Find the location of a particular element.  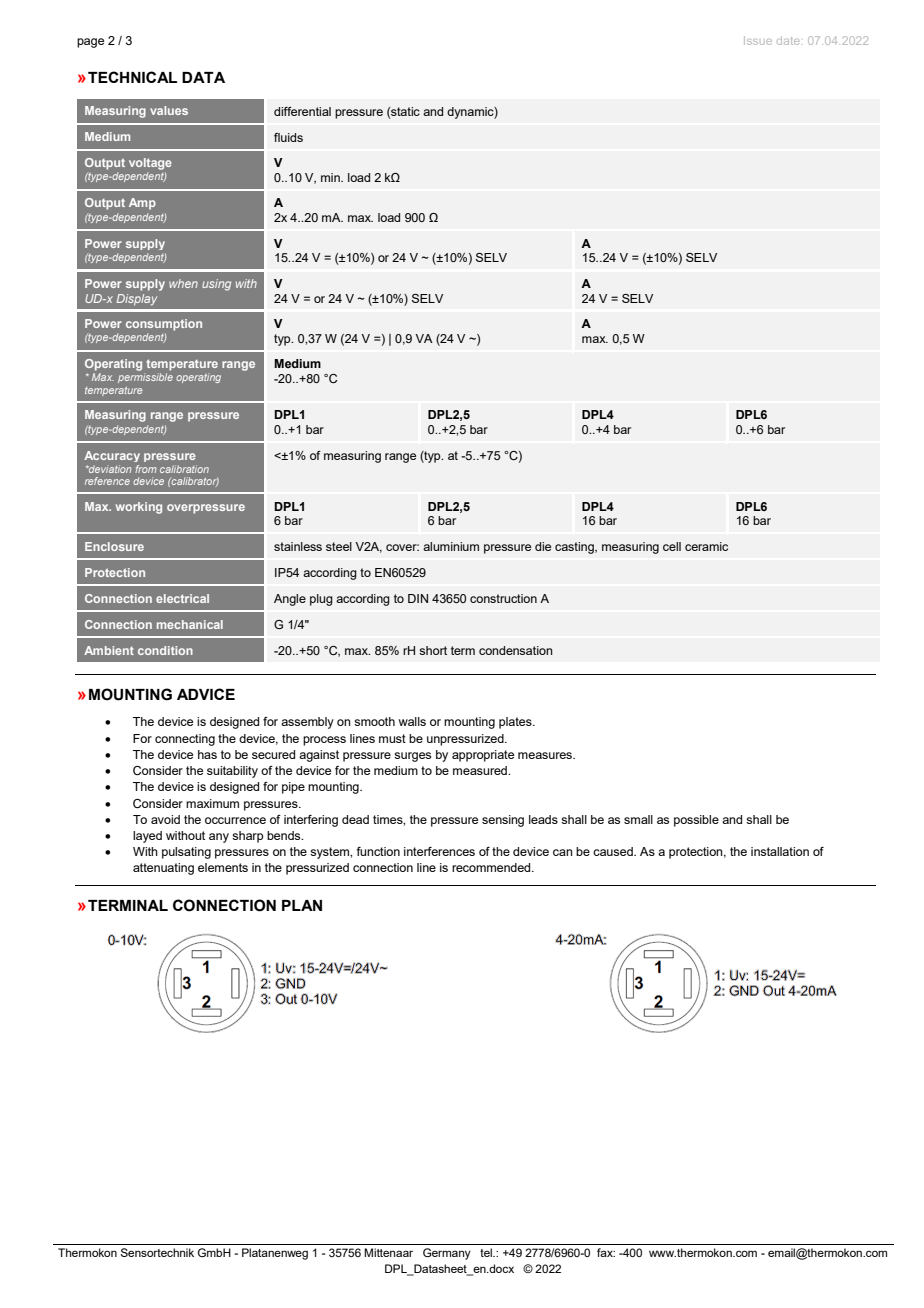

permissible is located at coordinates (145, 378).
